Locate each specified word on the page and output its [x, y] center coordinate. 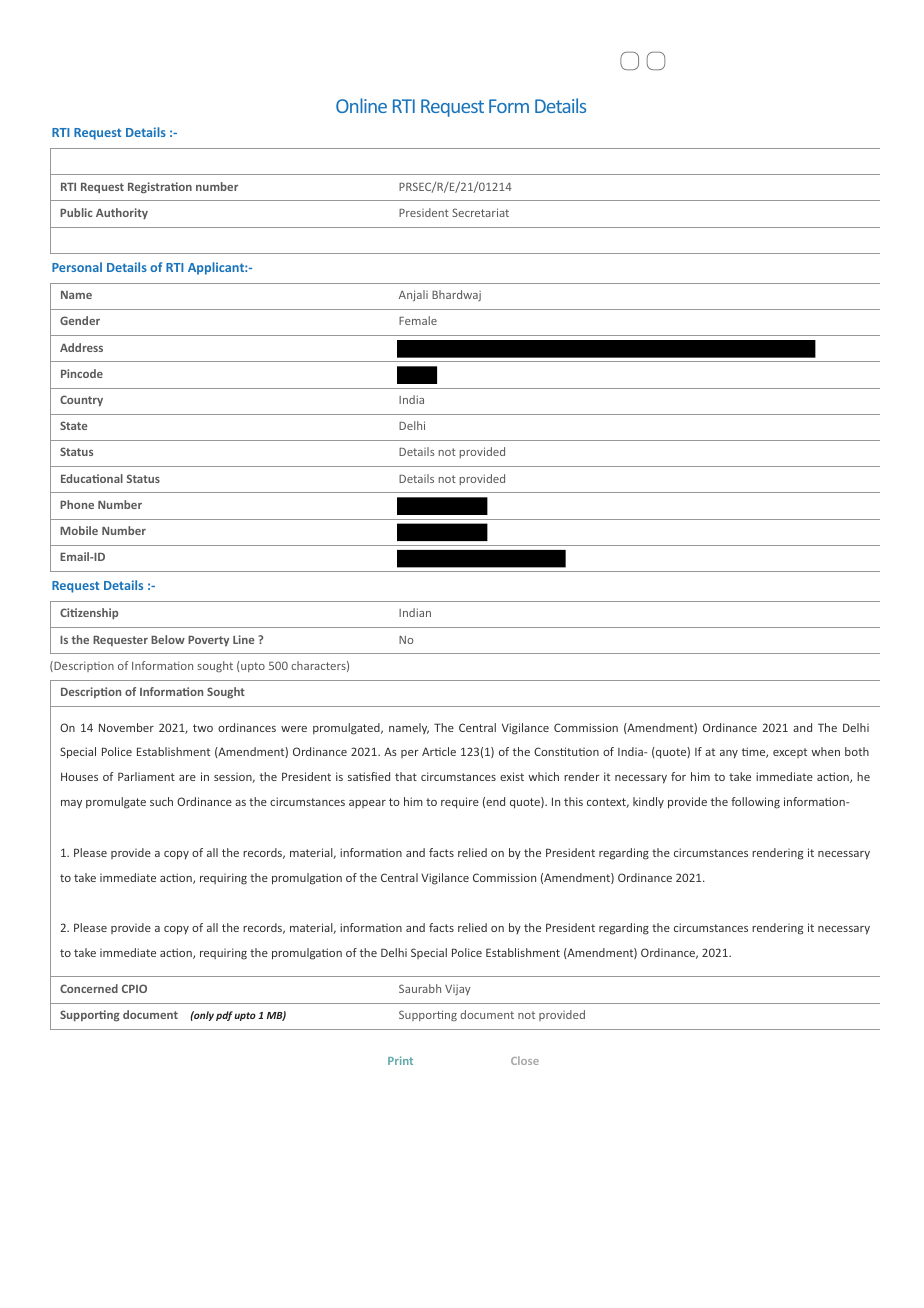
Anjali [413, 296]
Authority [122, 213]
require [460, 803]
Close [525, 1060]
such [161, 801]
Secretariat [480, 212]
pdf [224, 1016]
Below [168, 639]
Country [81, 401]
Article [439, 751]
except [790, 753]
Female [418, 320]
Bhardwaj [456, 295]
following [755, 803]
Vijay [458, 990]
